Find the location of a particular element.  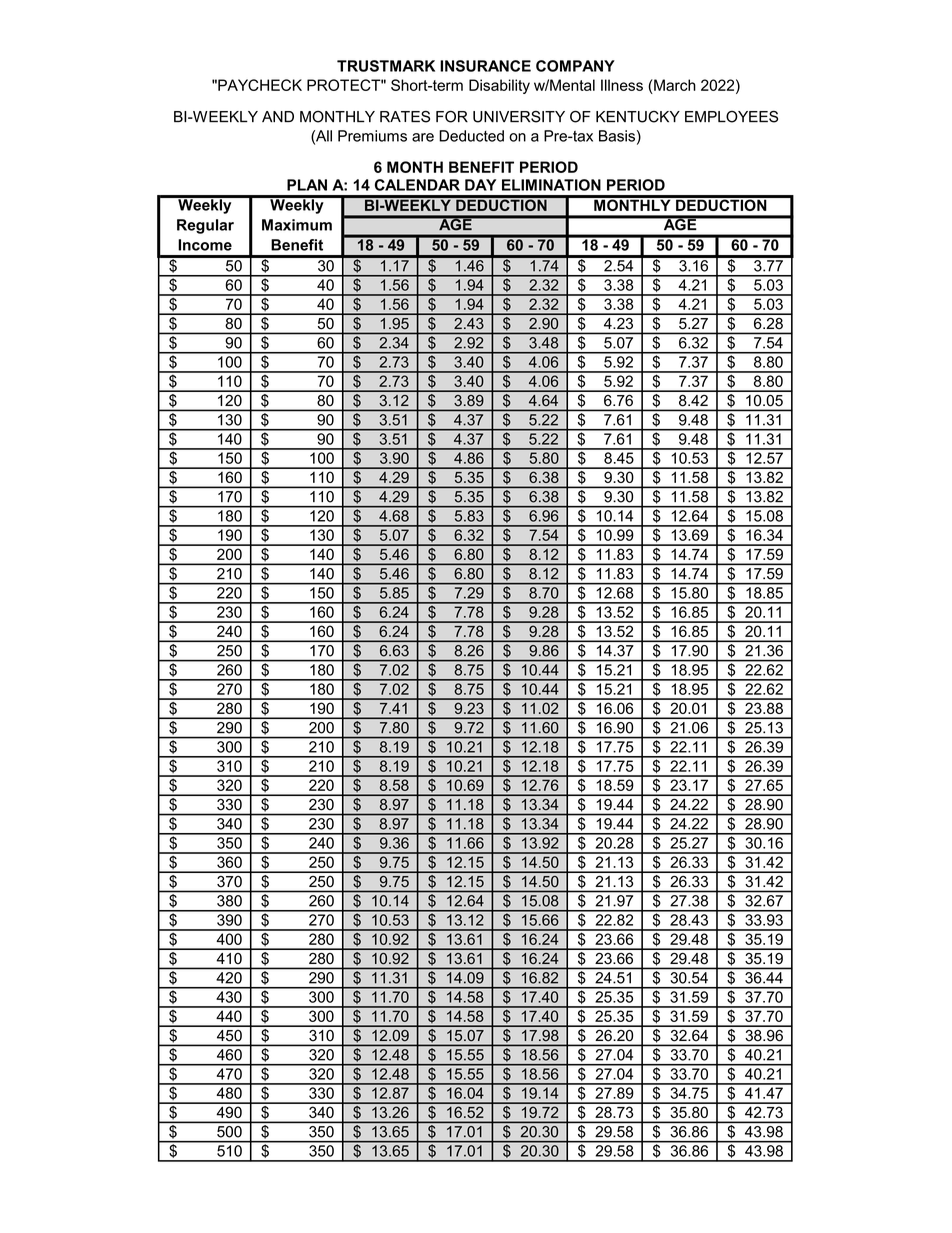

ELIMINATION is located at coordinates (551, 185).
